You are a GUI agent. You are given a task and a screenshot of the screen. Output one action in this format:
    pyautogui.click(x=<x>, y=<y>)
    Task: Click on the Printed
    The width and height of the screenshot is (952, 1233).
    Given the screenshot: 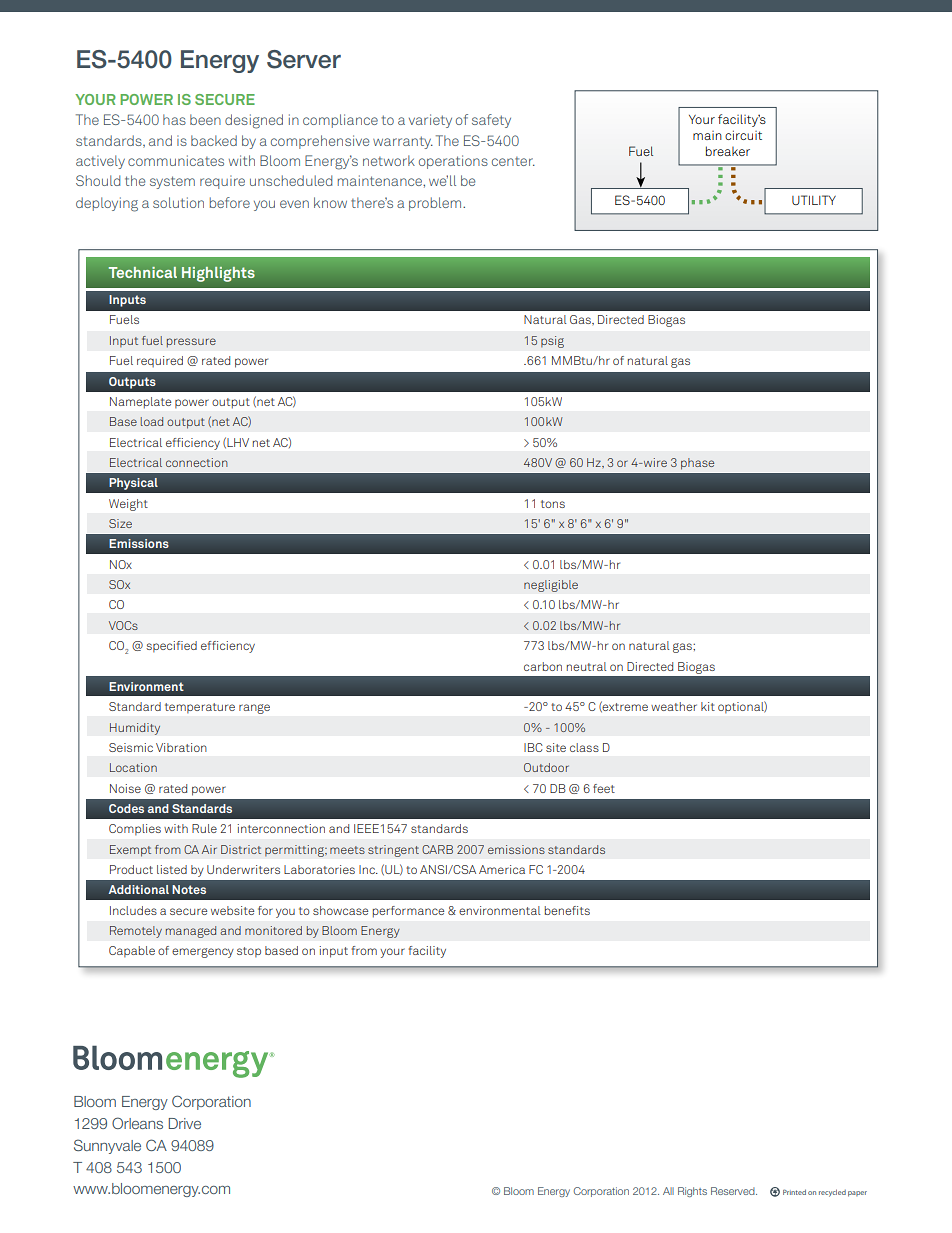 What is the action you would take?
    pyautogui.click(x=794, y=1192)
